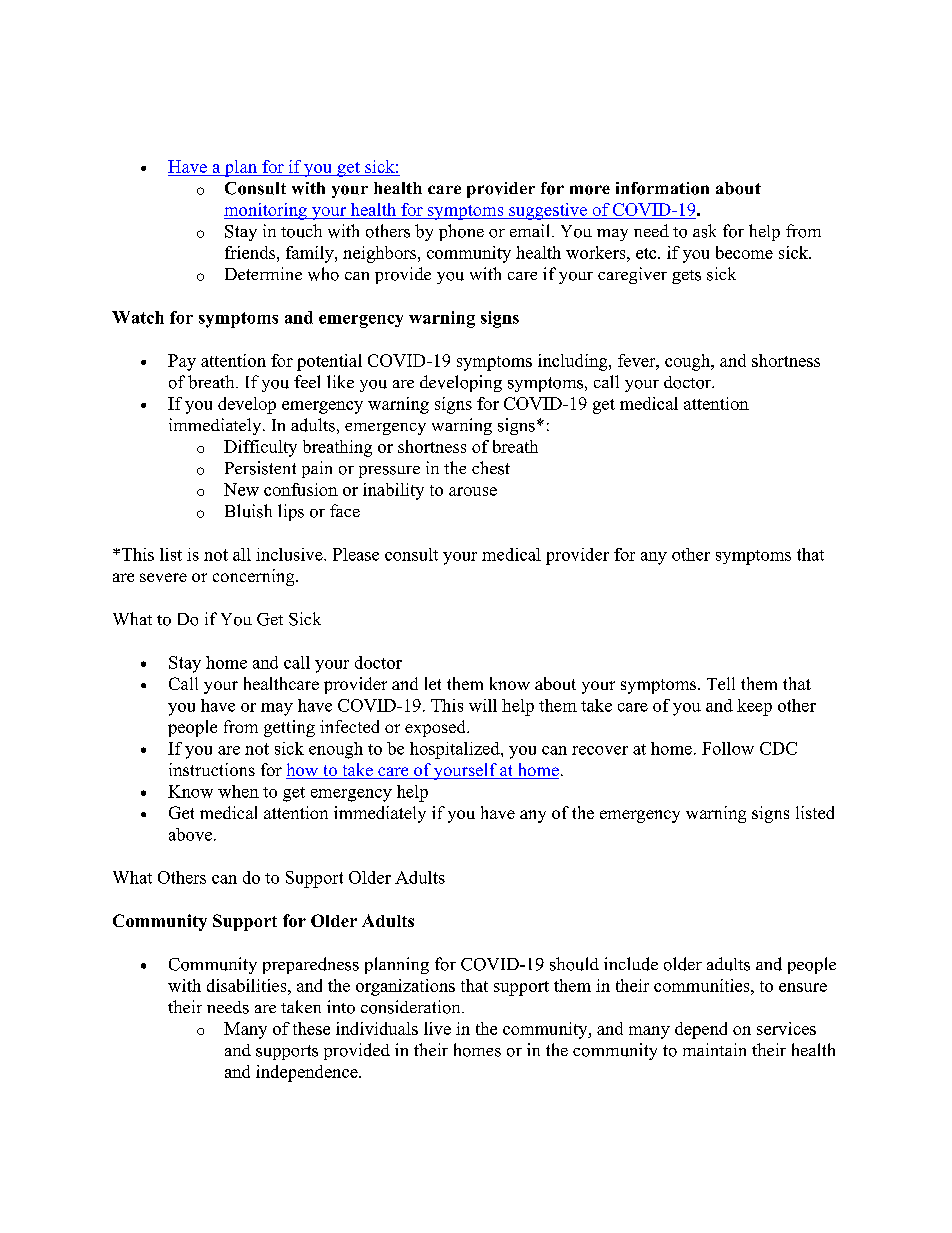 This page has width=952, height=1233. What do you see at coordinates (266, 211) in the page?
I see `monitoring` at bounding box center [266, 211].
